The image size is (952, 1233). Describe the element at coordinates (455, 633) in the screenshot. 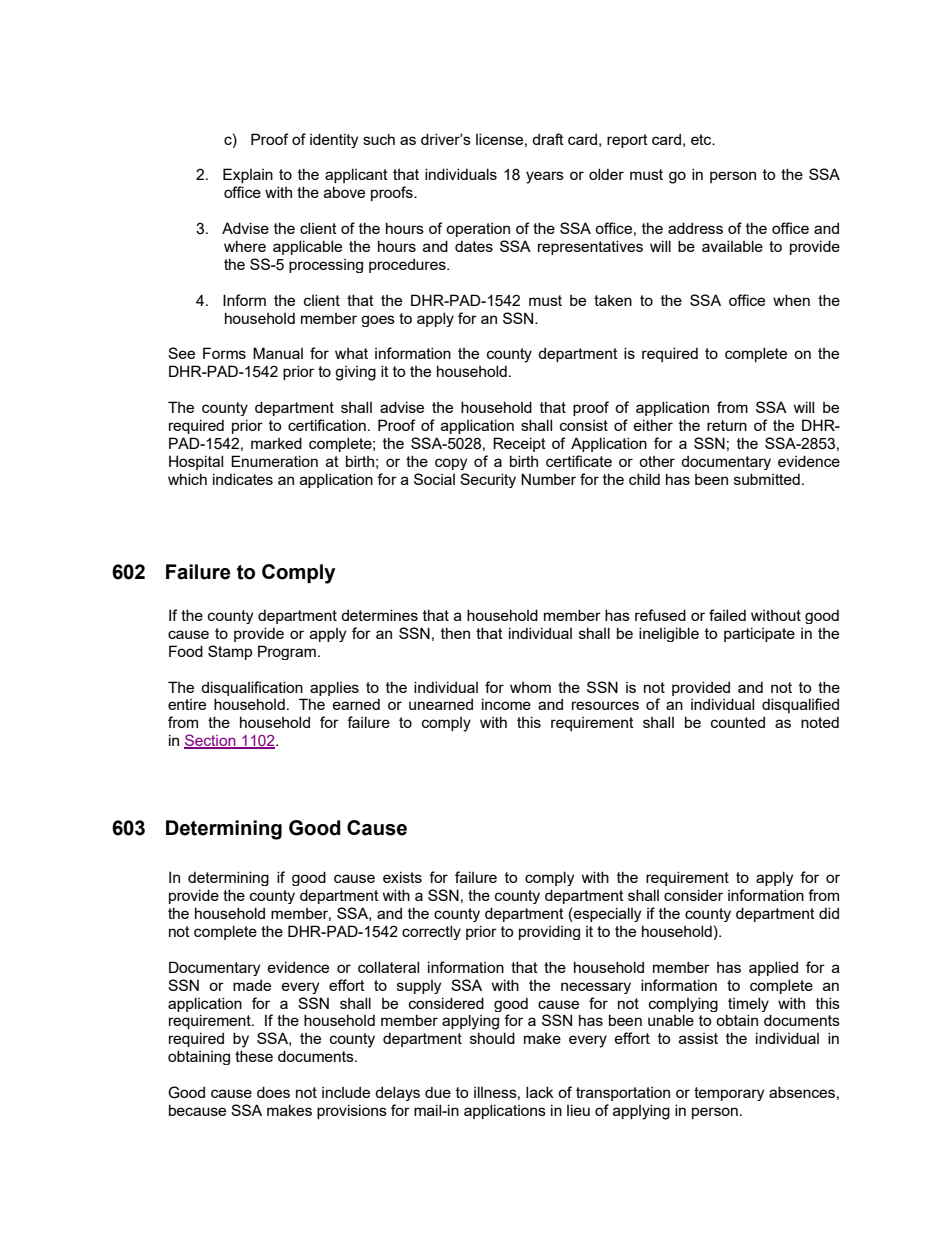

I see `then` at that location.
